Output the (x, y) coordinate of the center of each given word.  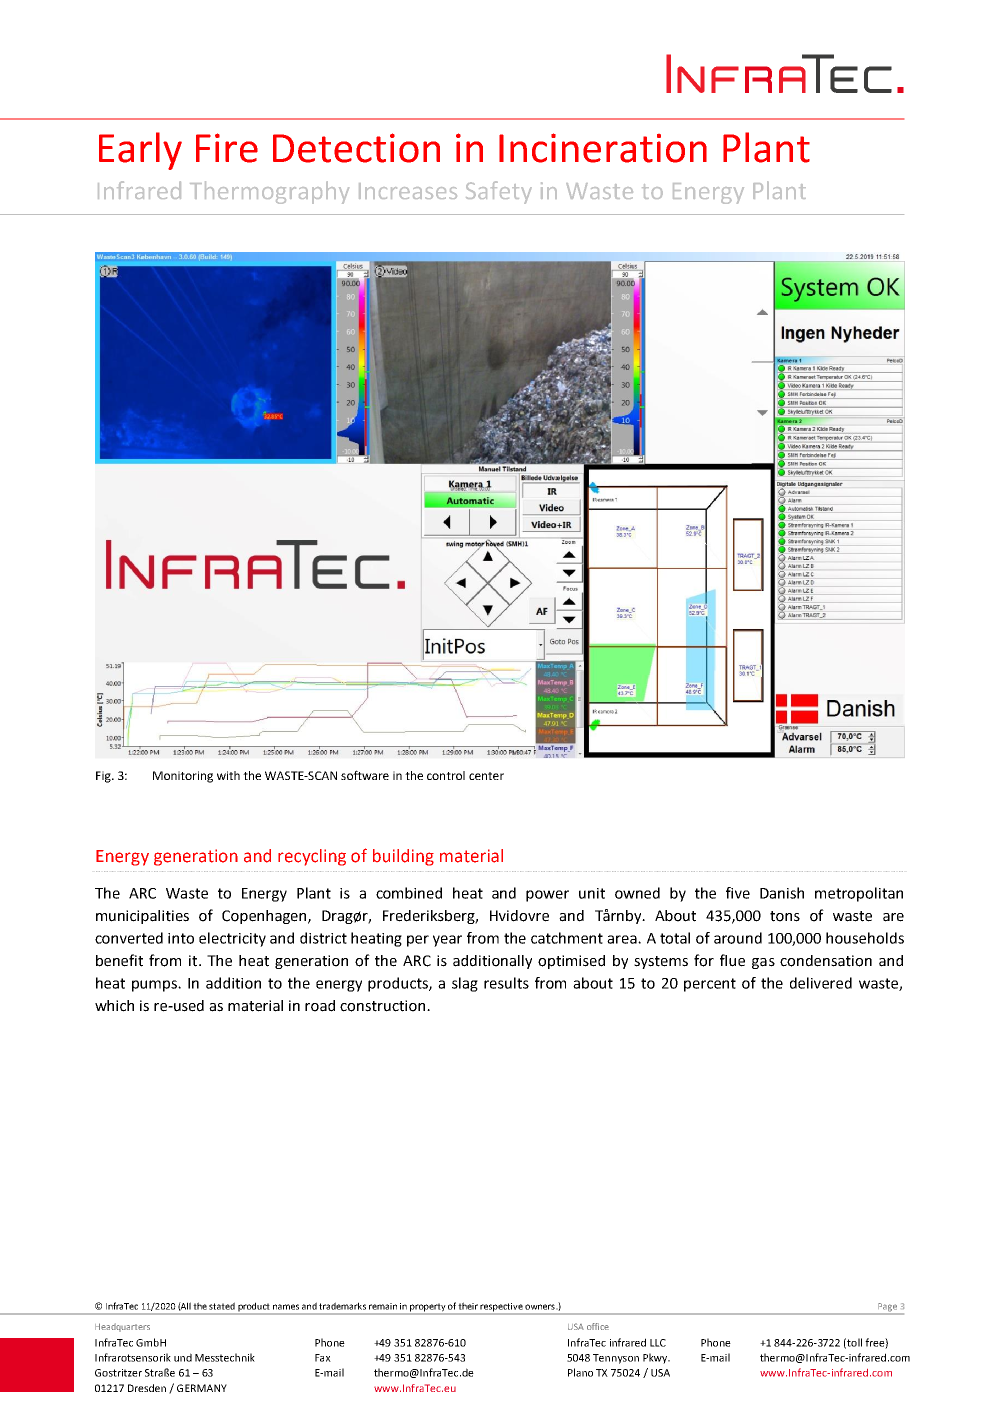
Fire (227, 148)
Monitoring (183, 777)
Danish (782, 893)
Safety (499, 192)
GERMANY (202, 1388)
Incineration (603, 148)
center (486, 776)
